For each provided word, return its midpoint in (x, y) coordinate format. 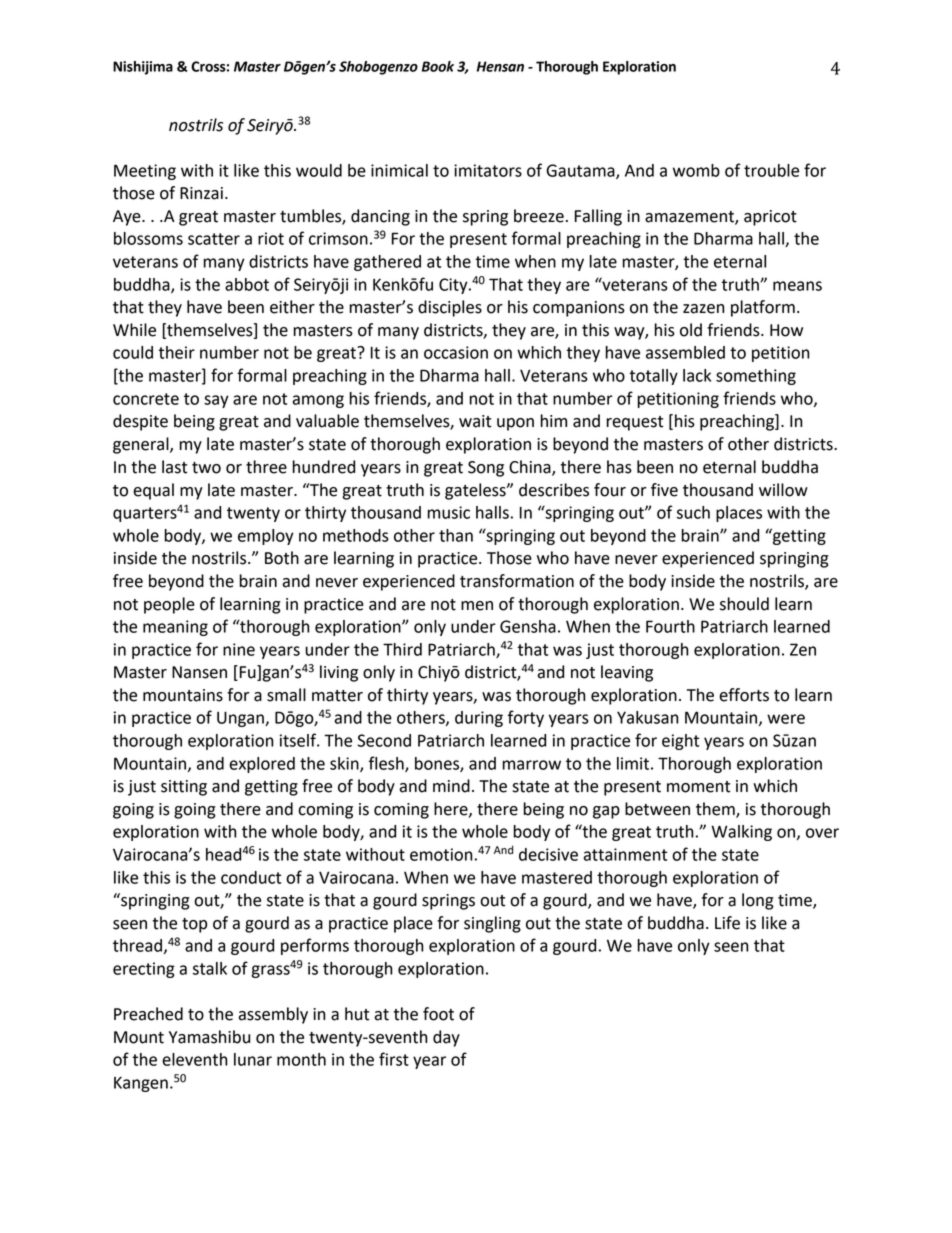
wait (475, 421)
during (479, 719)
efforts (744, 695)
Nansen (199, 672)
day (446, 1038)
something (756, 377)
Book (437, 66)
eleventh (195, 1059)
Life (727, 923)
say (216, 401)
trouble (771, 170)
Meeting (145, 172)
